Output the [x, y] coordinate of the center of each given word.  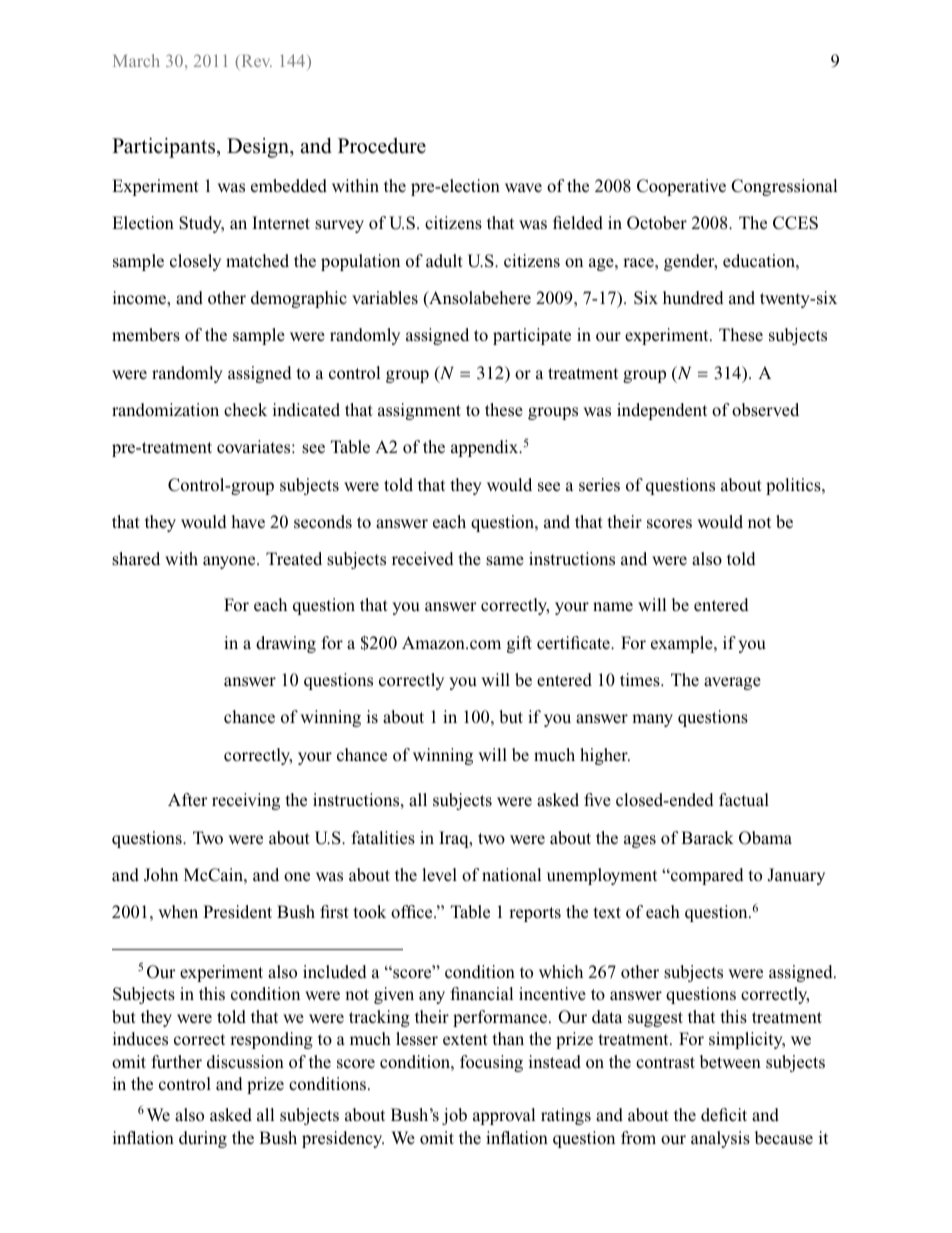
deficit [724, 1115]
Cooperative [681, 187]
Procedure [382, 146]
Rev [257, 61]
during [203, 1139]
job [454, 1116]
